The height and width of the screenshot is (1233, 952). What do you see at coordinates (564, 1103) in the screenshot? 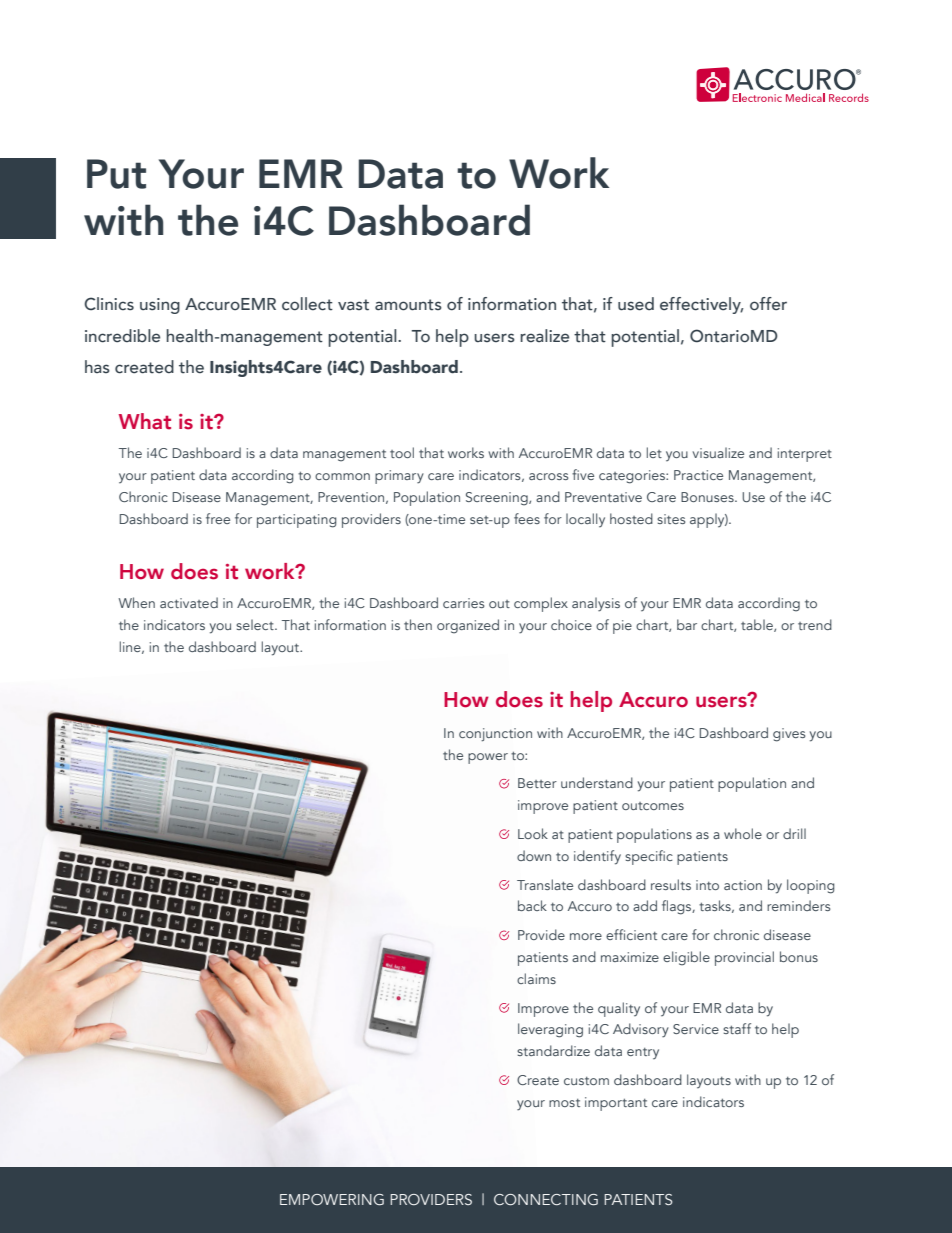
I see `most` at bounding box center [564, 1103].
